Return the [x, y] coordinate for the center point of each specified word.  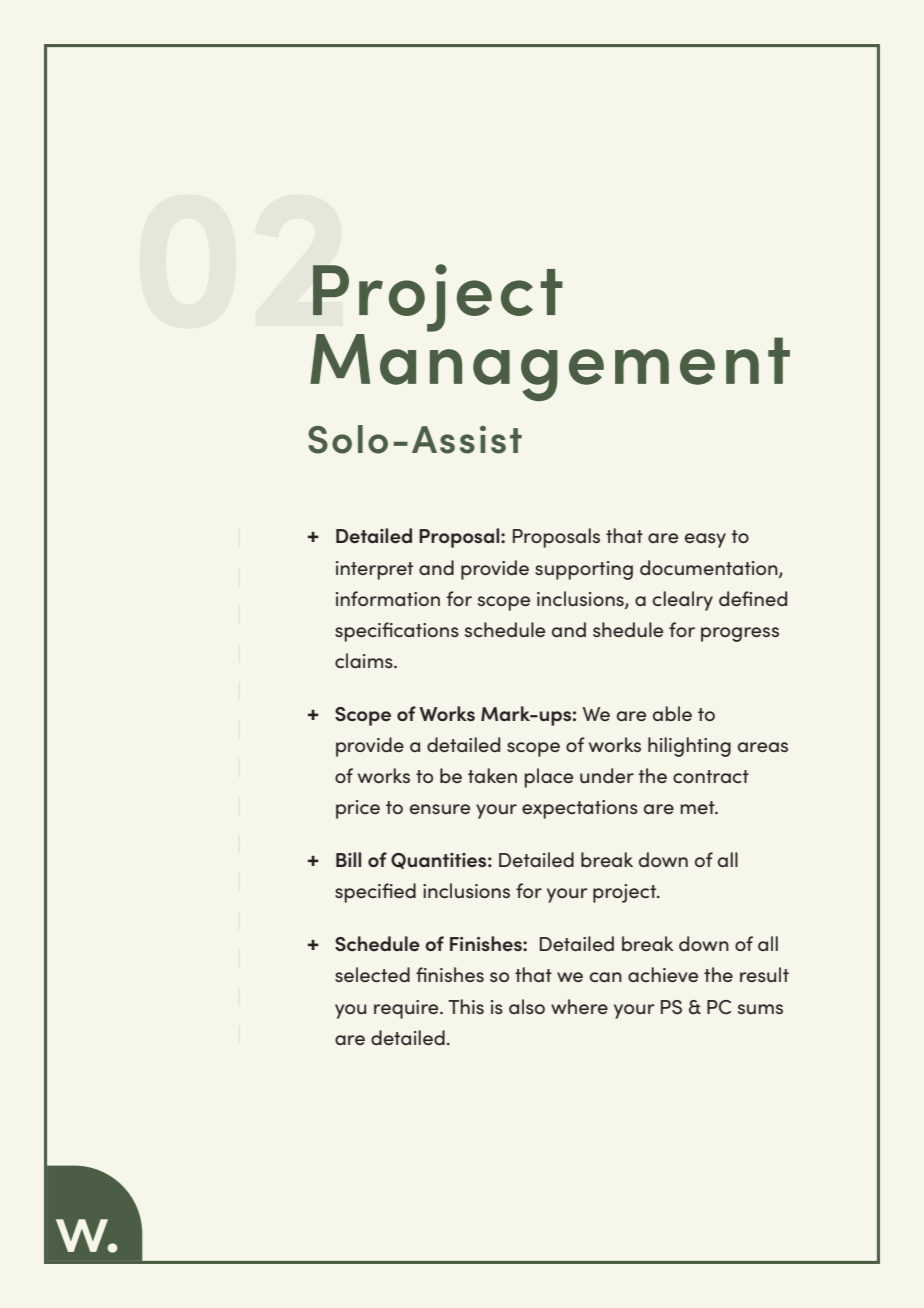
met [698, 807]
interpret [374, 570]
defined [753, 598]
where [579, 1006]
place [548, 778]
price [358, 809]
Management [550, 367]
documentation [710, 568]
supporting [584, 570]
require [407, 1009]
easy [705, 540]
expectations [580, 809]
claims [365, 660]
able [672, 713]
